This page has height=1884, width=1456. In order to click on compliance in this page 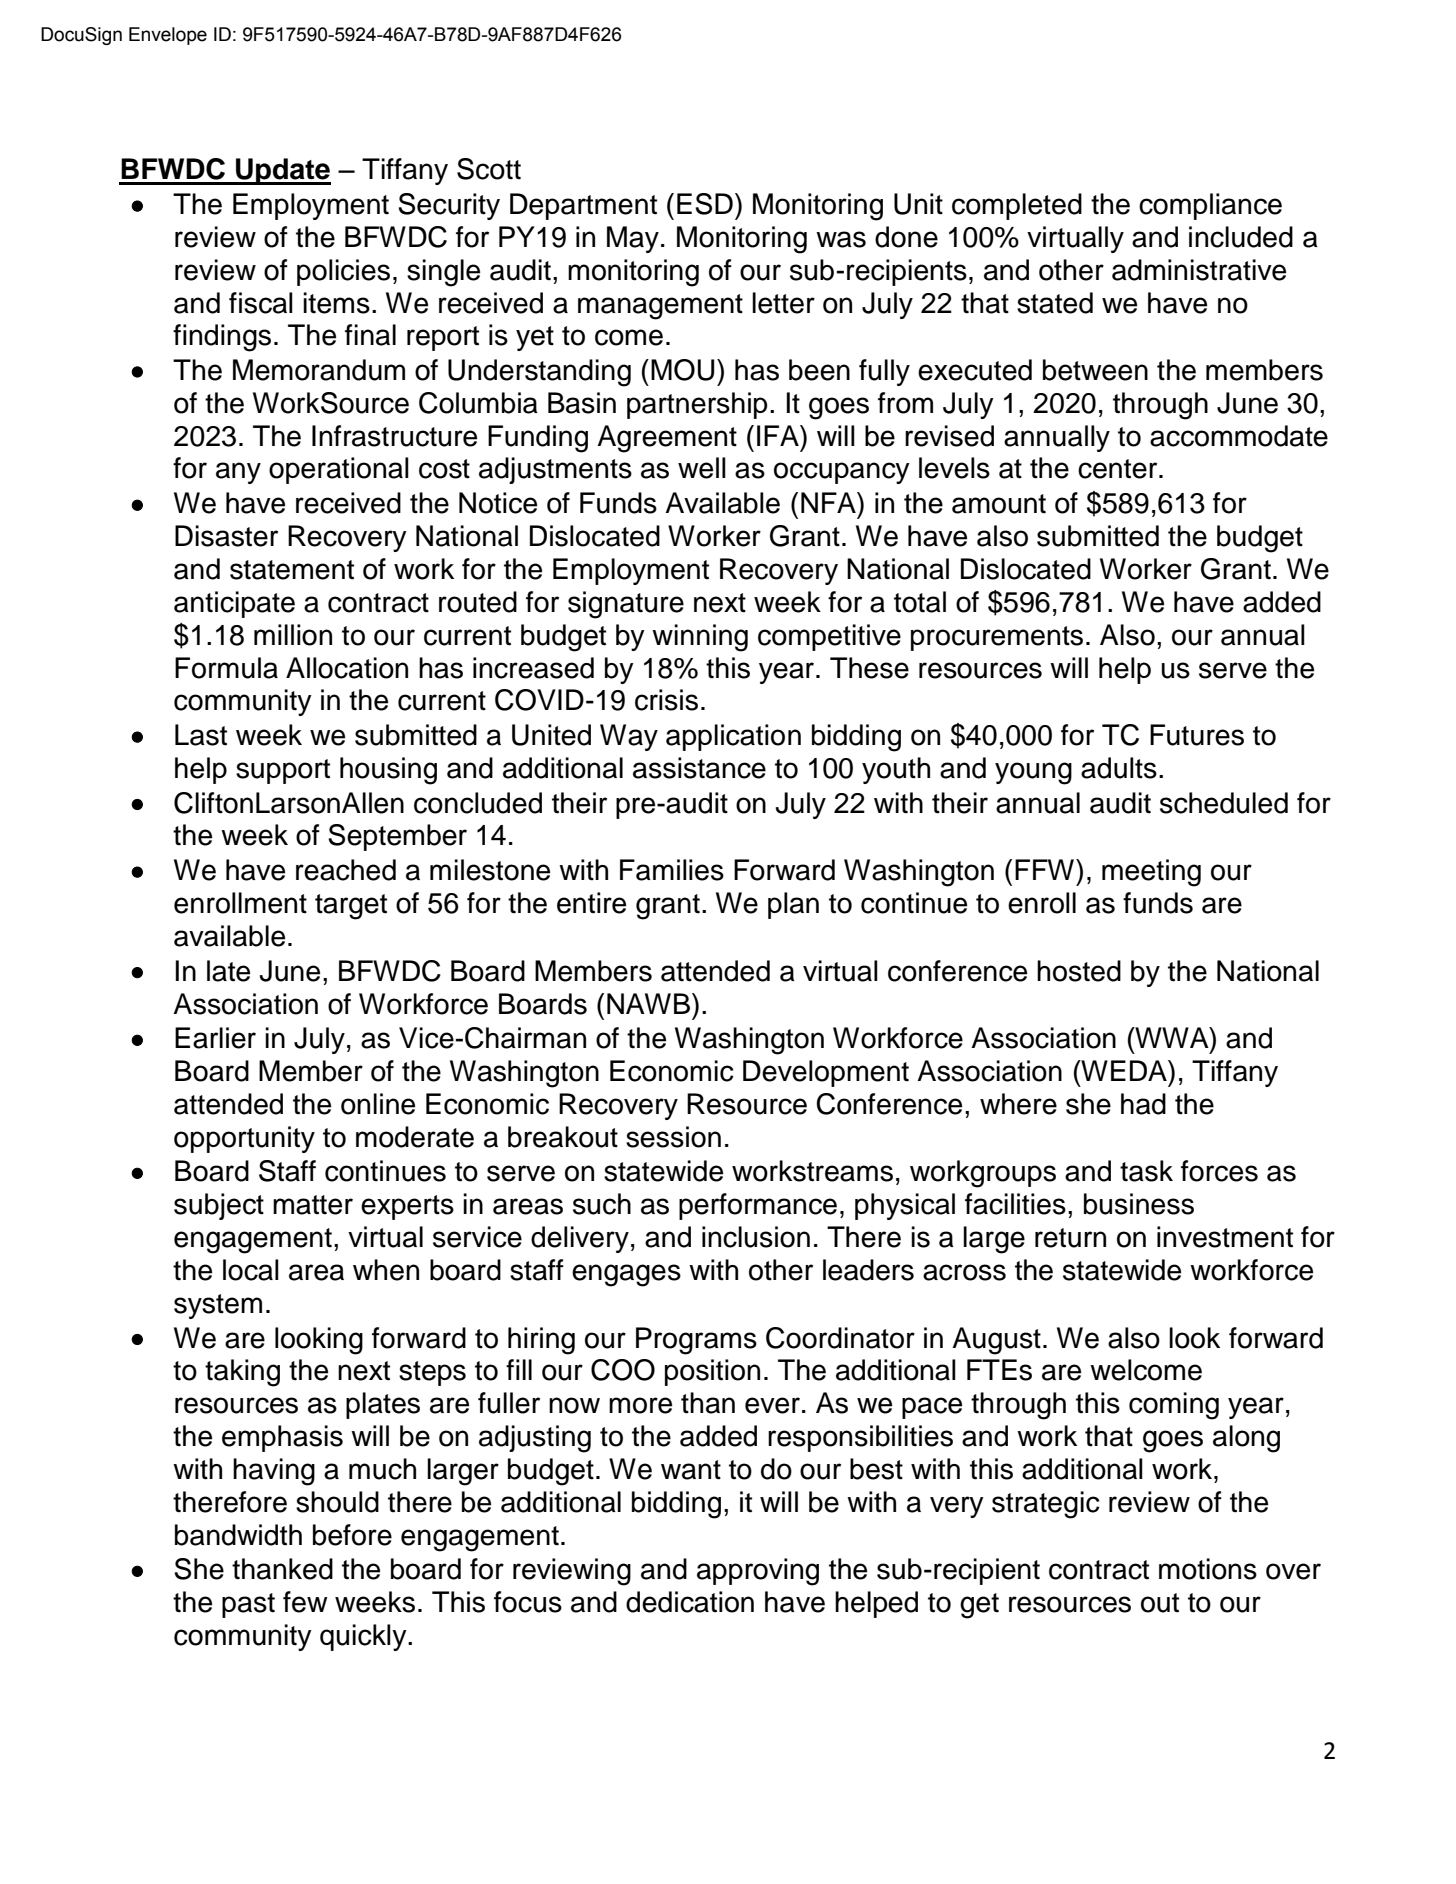, I will do `click(1210, 206)`.
